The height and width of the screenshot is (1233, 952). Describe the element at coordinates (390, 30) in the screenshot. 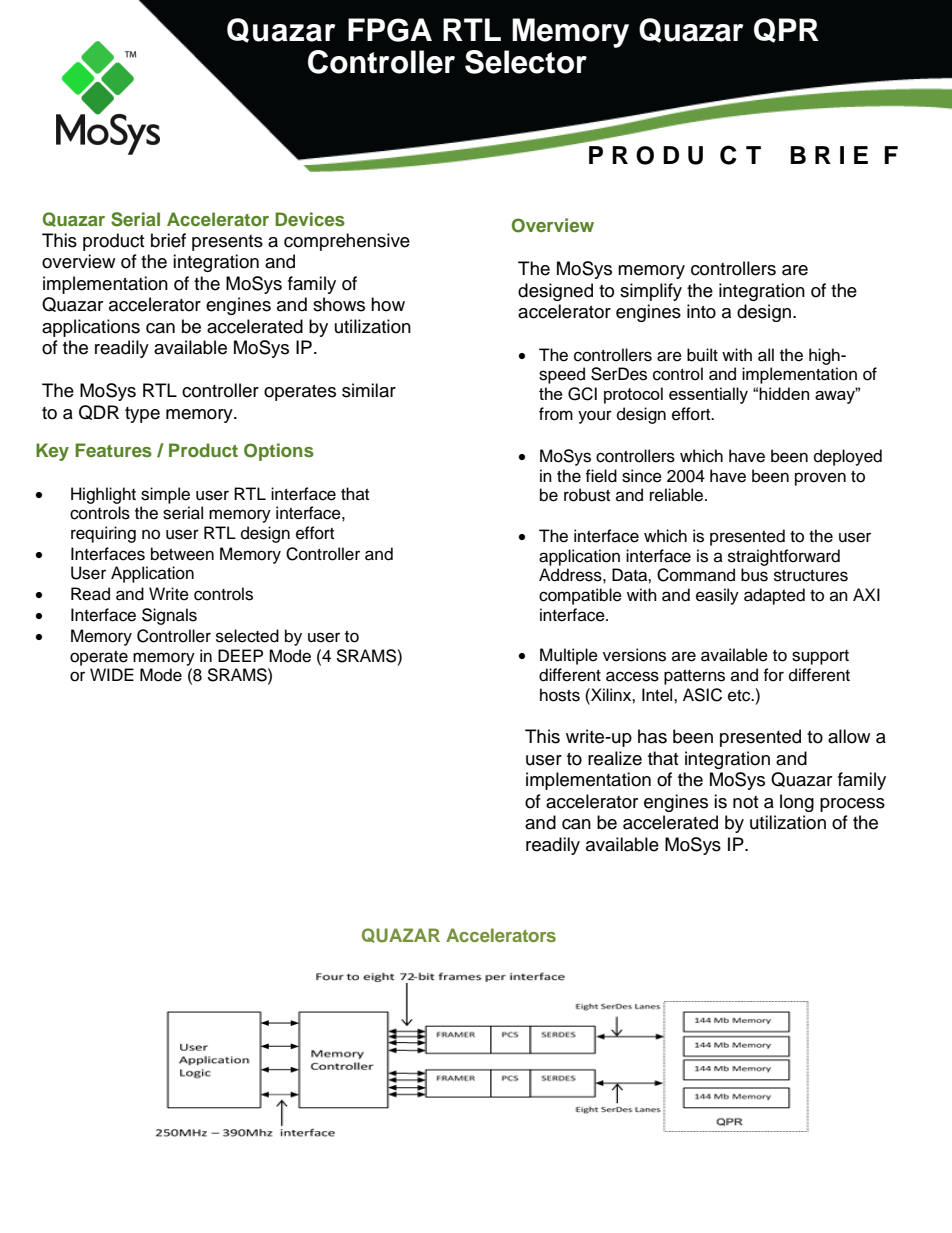

I see `FPGA` at that location.
